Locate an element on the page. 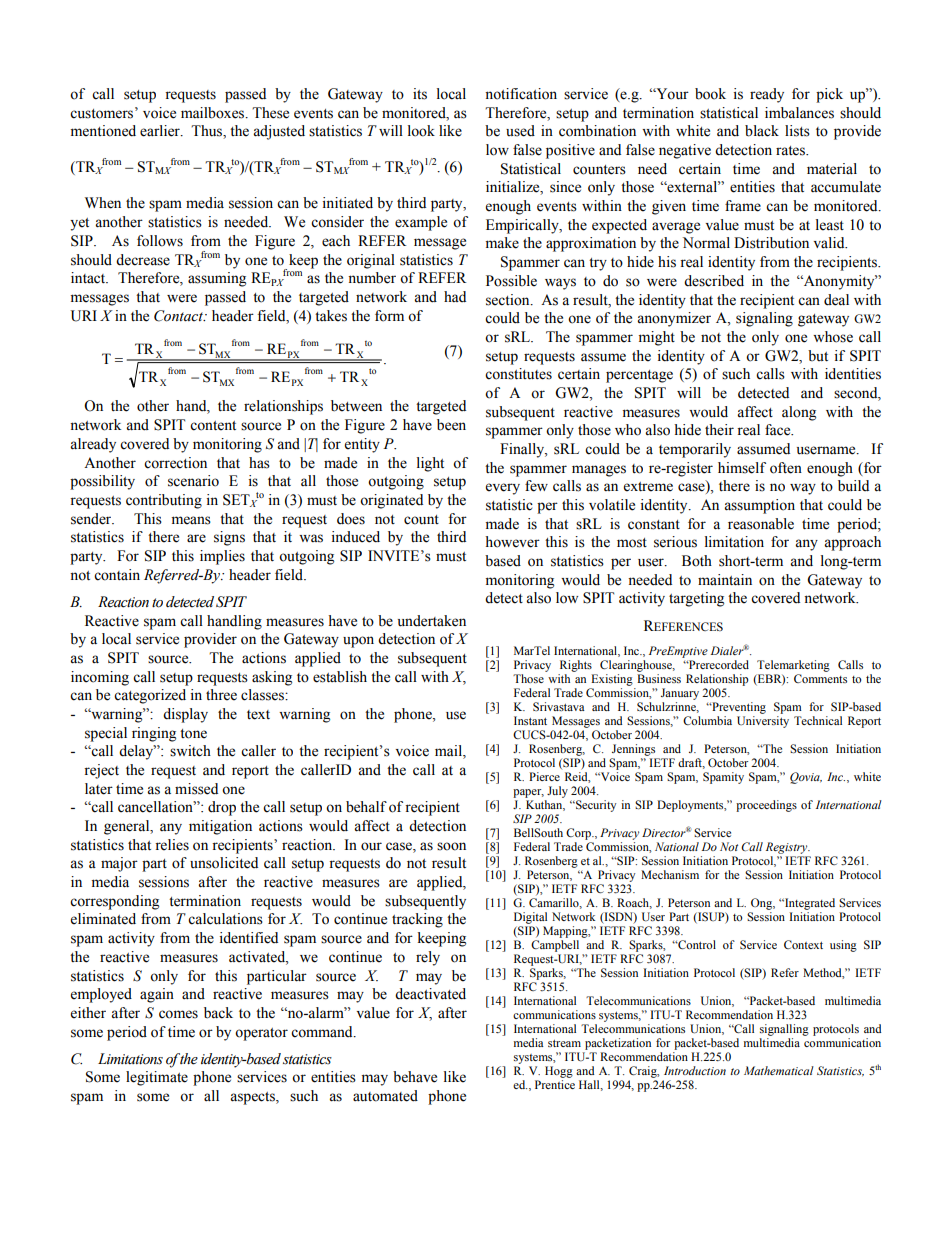 The width and height of the page is (952, 1233). earlier is located at coordinates (161, 131).
